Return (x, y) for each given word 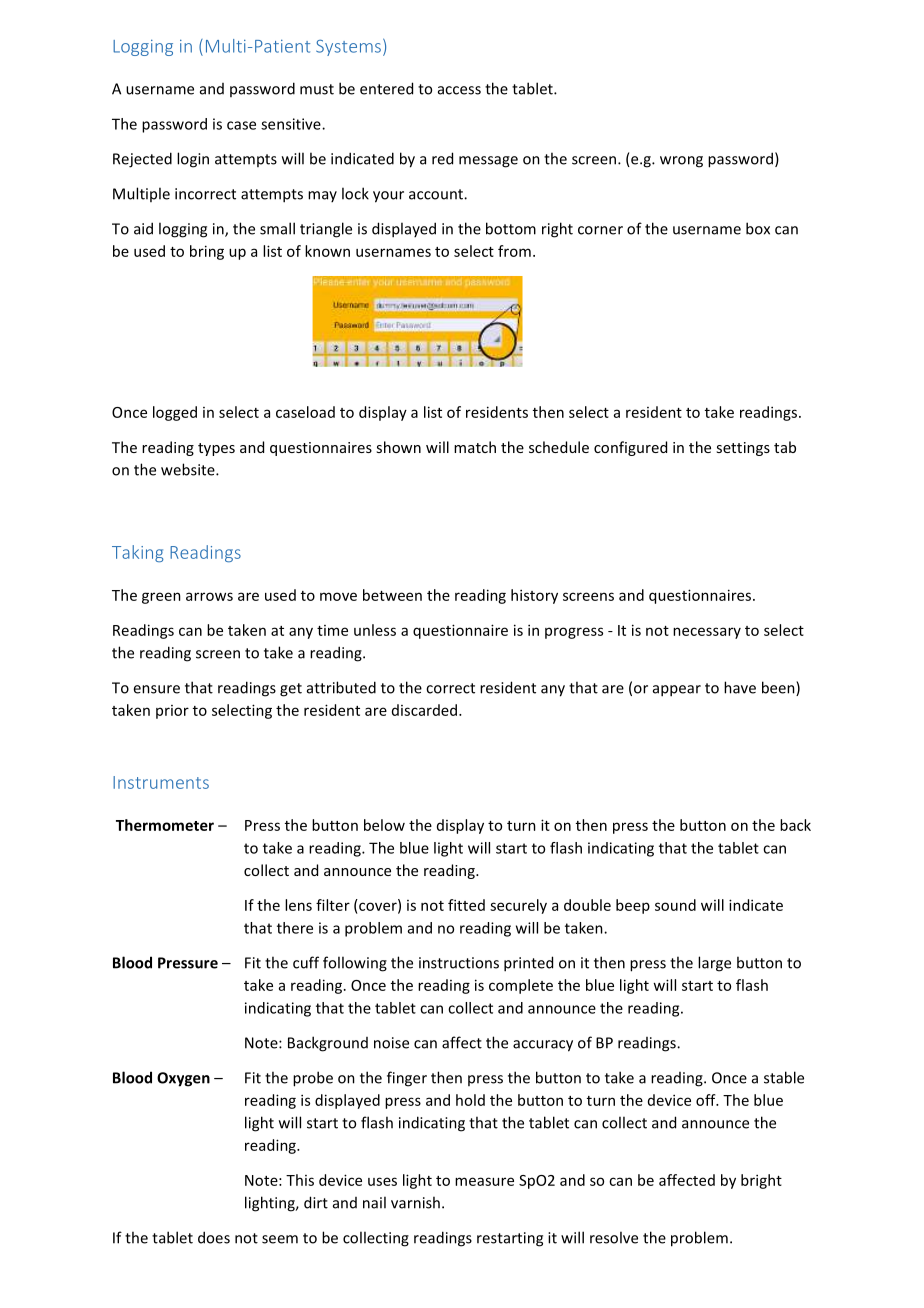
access (459, 90)
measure (484, 1181)
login (193, 160)
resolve (614, 1237)
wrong (681, 162)
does (214, 1237)
